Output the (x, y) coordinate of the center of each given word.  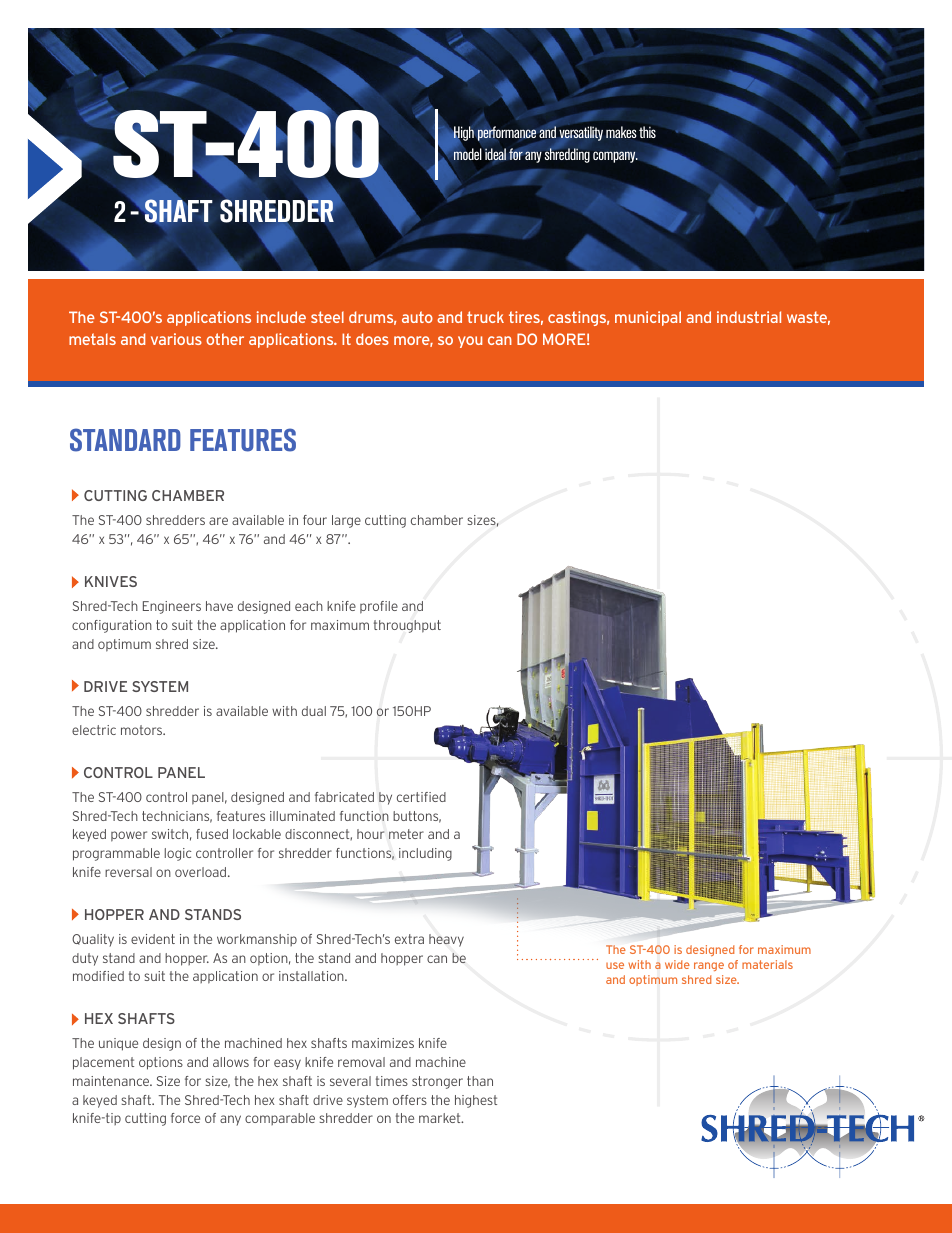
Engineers (172, 607)
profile (379, 607)
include (281, 317)
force (185, 1118)
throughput (407, 626)
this (647, 132)
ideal (495, 154)
